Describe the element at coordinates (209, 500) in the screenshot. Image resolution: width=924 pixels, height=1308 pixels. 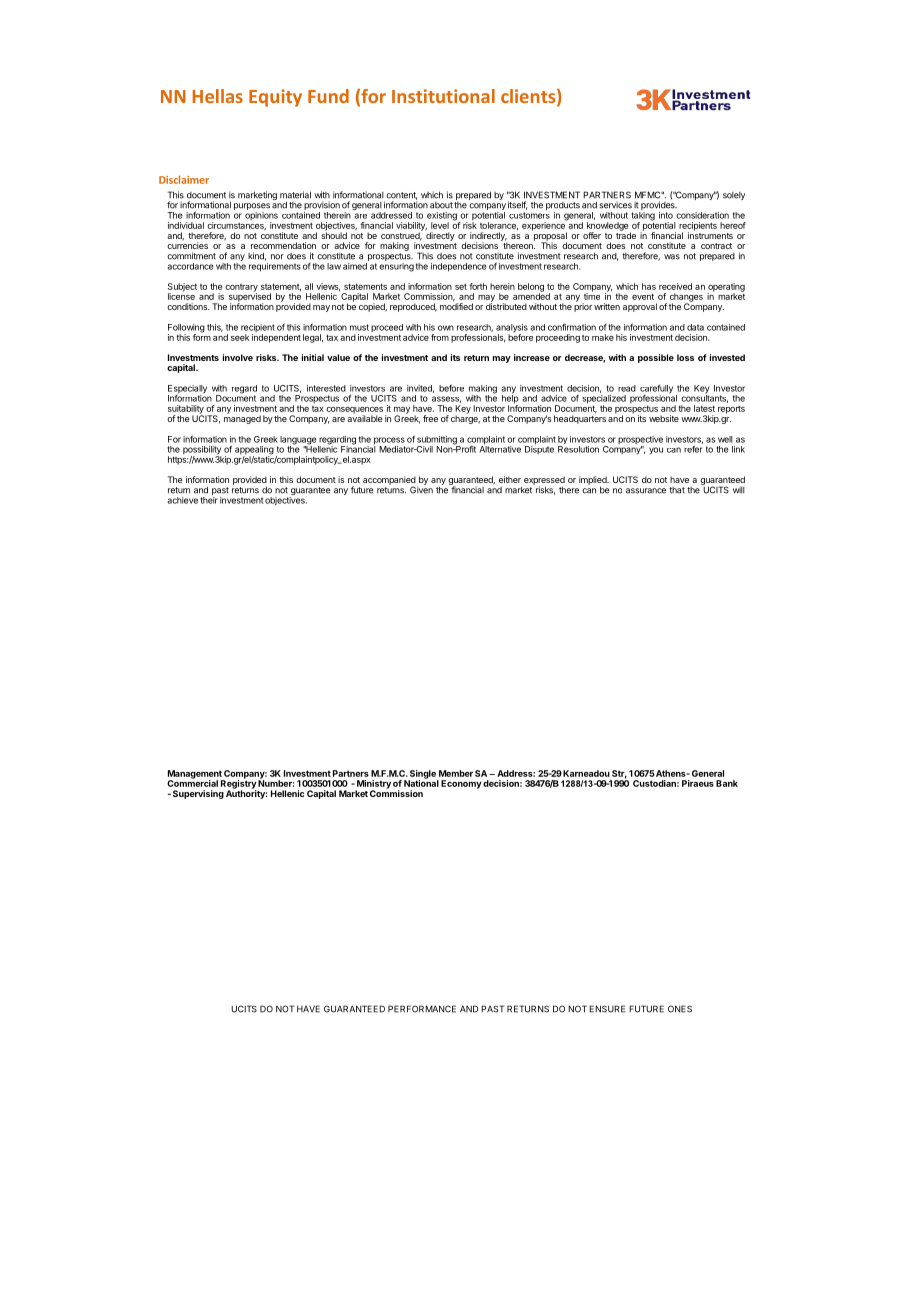
I see `their` at that location.
